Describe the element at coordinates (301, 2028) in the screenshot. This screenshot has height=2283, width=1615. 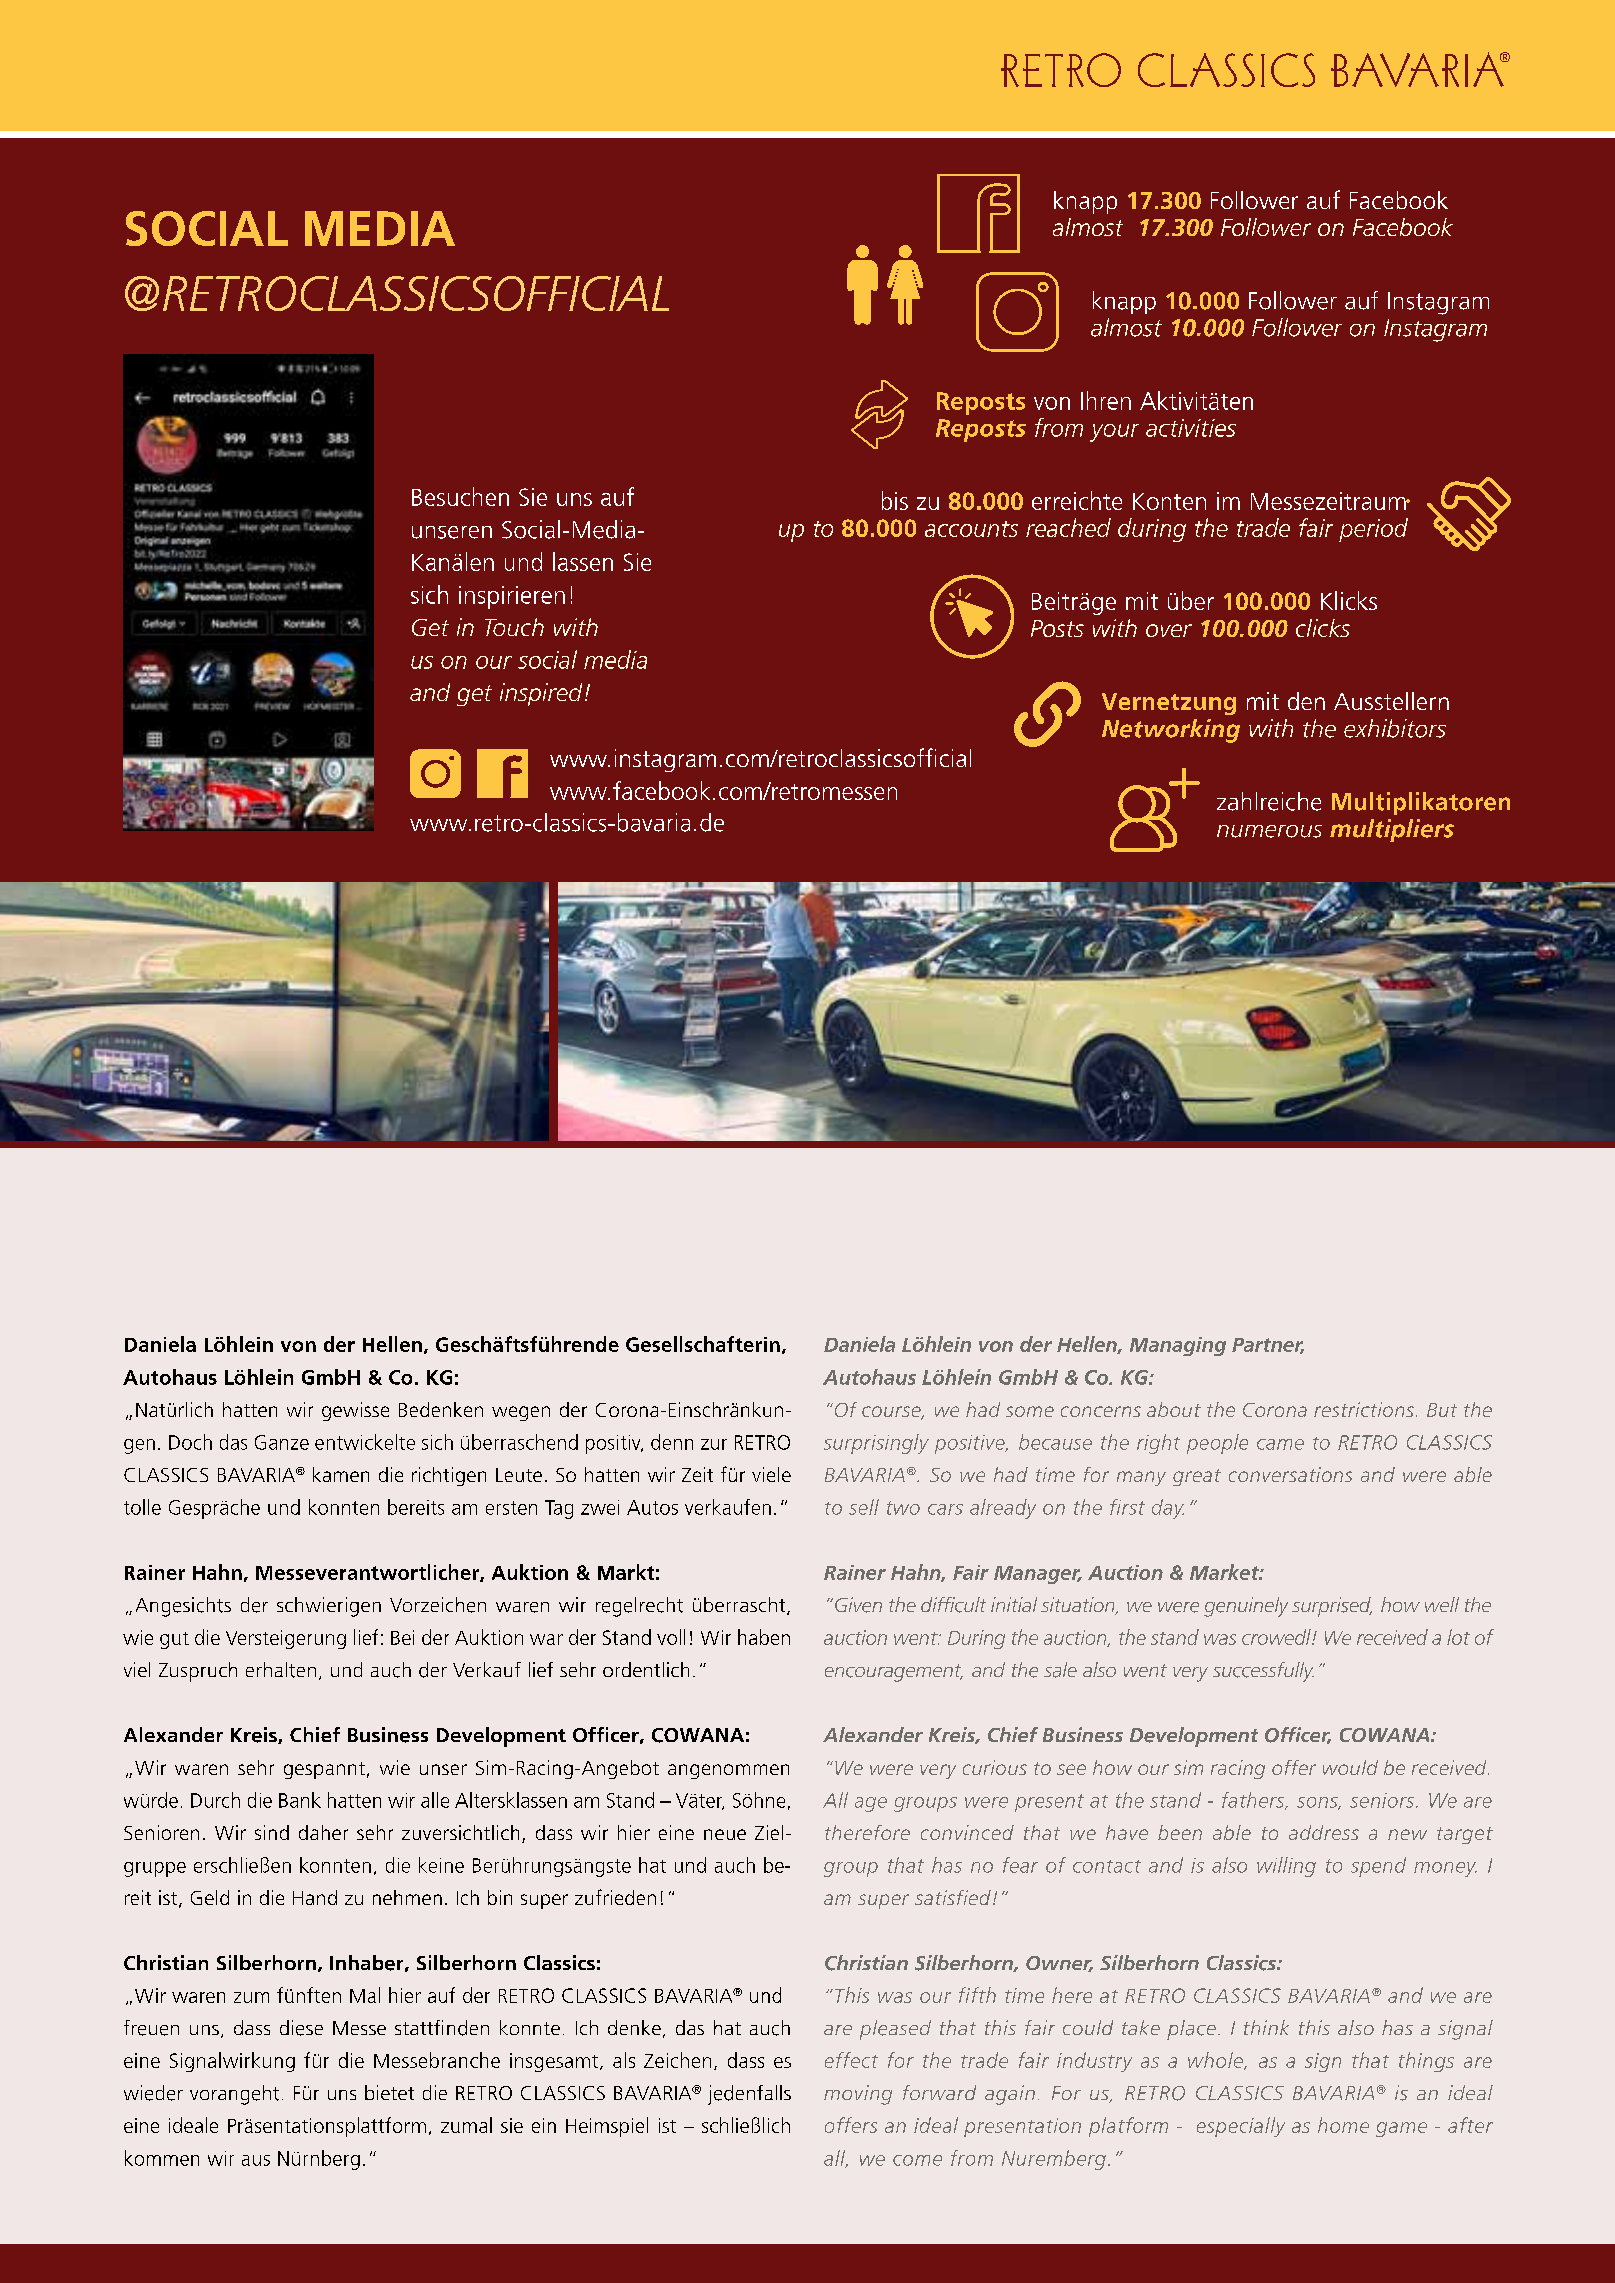
I see `diese` at that location.
